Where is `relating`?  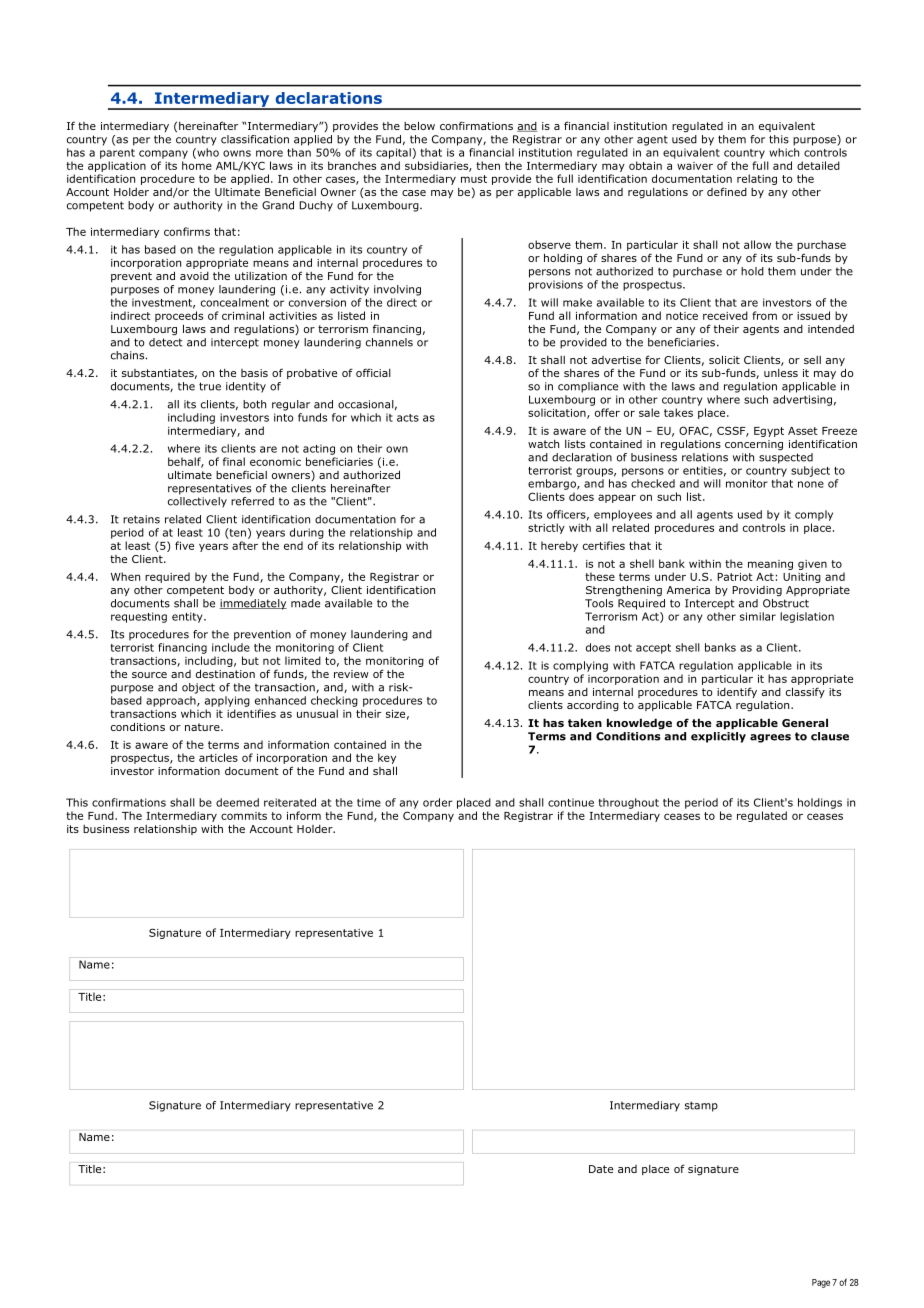
relating is located at coordinates (757, 179).
